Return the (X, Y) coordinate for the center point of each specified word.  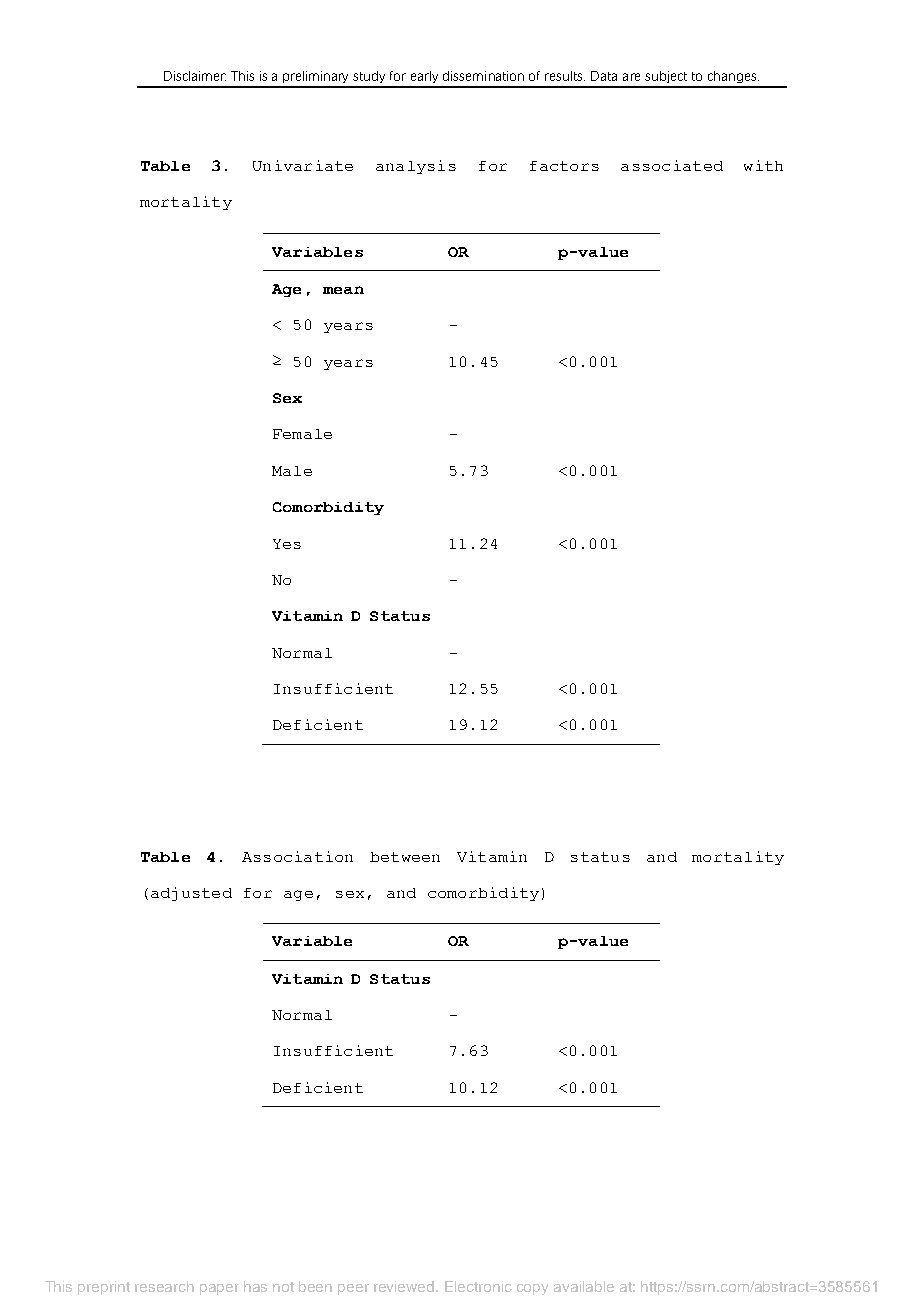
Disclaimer (195, 76)
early (424, 77)
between (405, 857)
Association (297, 856)
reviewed (405, 1286)
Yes (287, 544)
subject (666, 77)
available (584, 1286)
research (164, 1286)
